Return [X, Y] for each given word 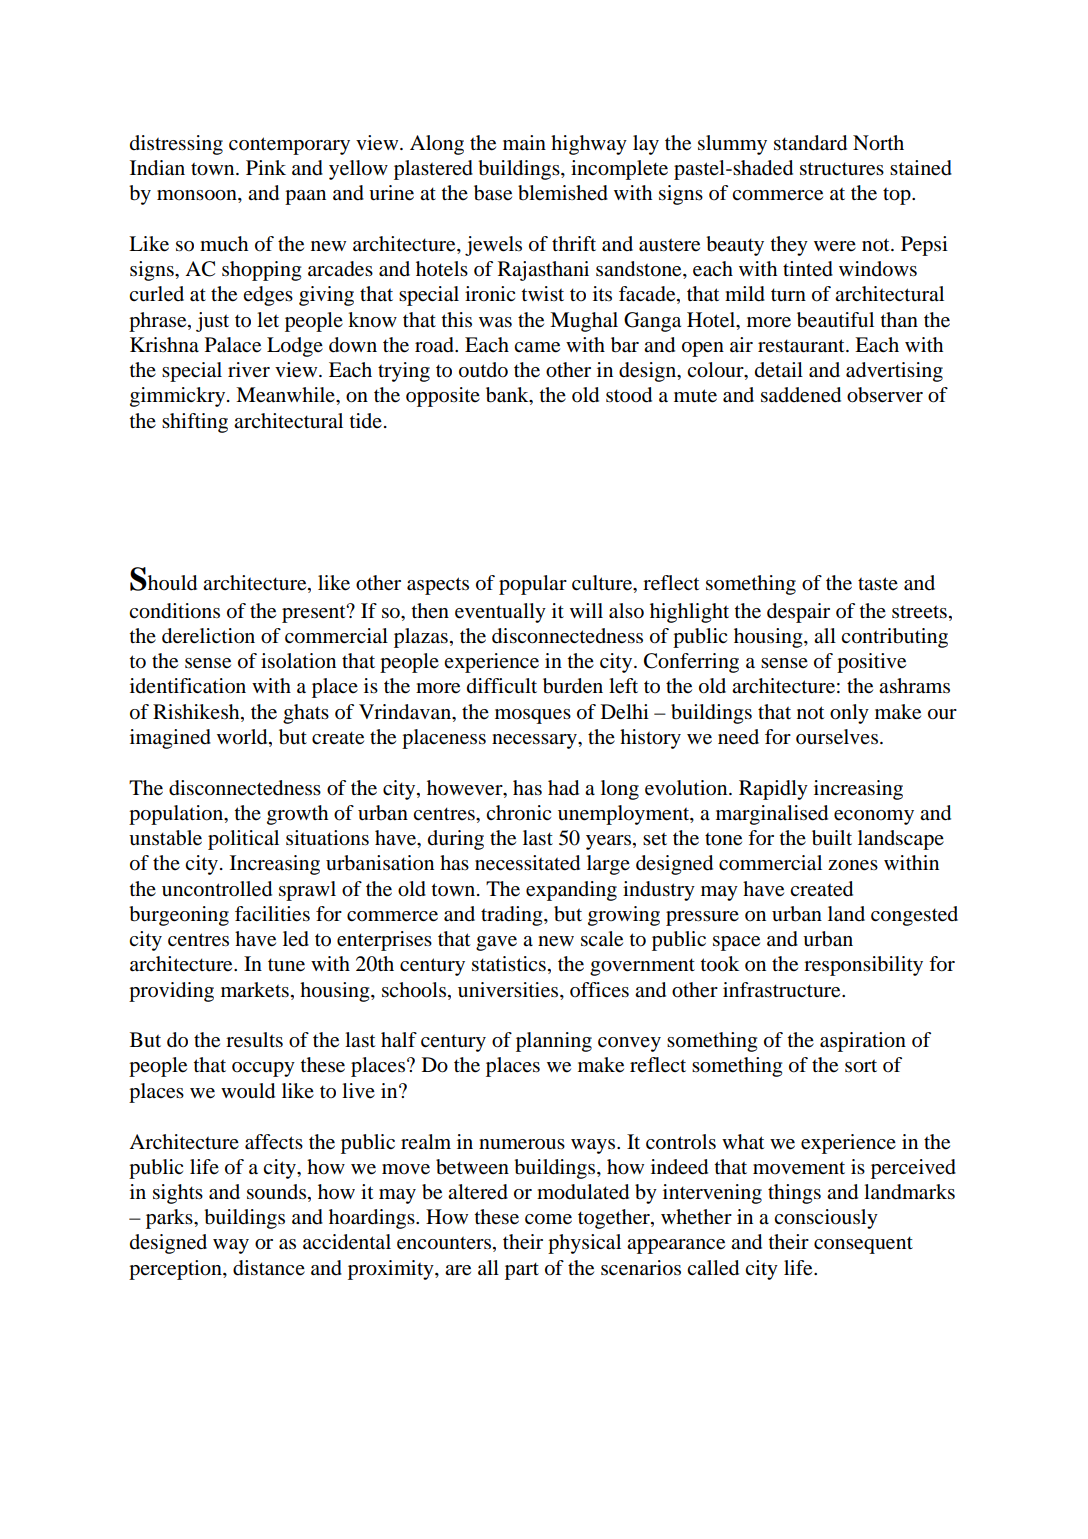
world [243, 738]
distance [269, 1268]
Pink [266, 167]
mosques [533, 716]
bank [508, 396]
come [548, 1219]
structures [842, 169]
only [849, 714]
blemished [563, 193]
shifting [195, 423]
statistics [509, 964]
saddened [801, 395]
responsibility [863, 966]
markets [255, 990]
